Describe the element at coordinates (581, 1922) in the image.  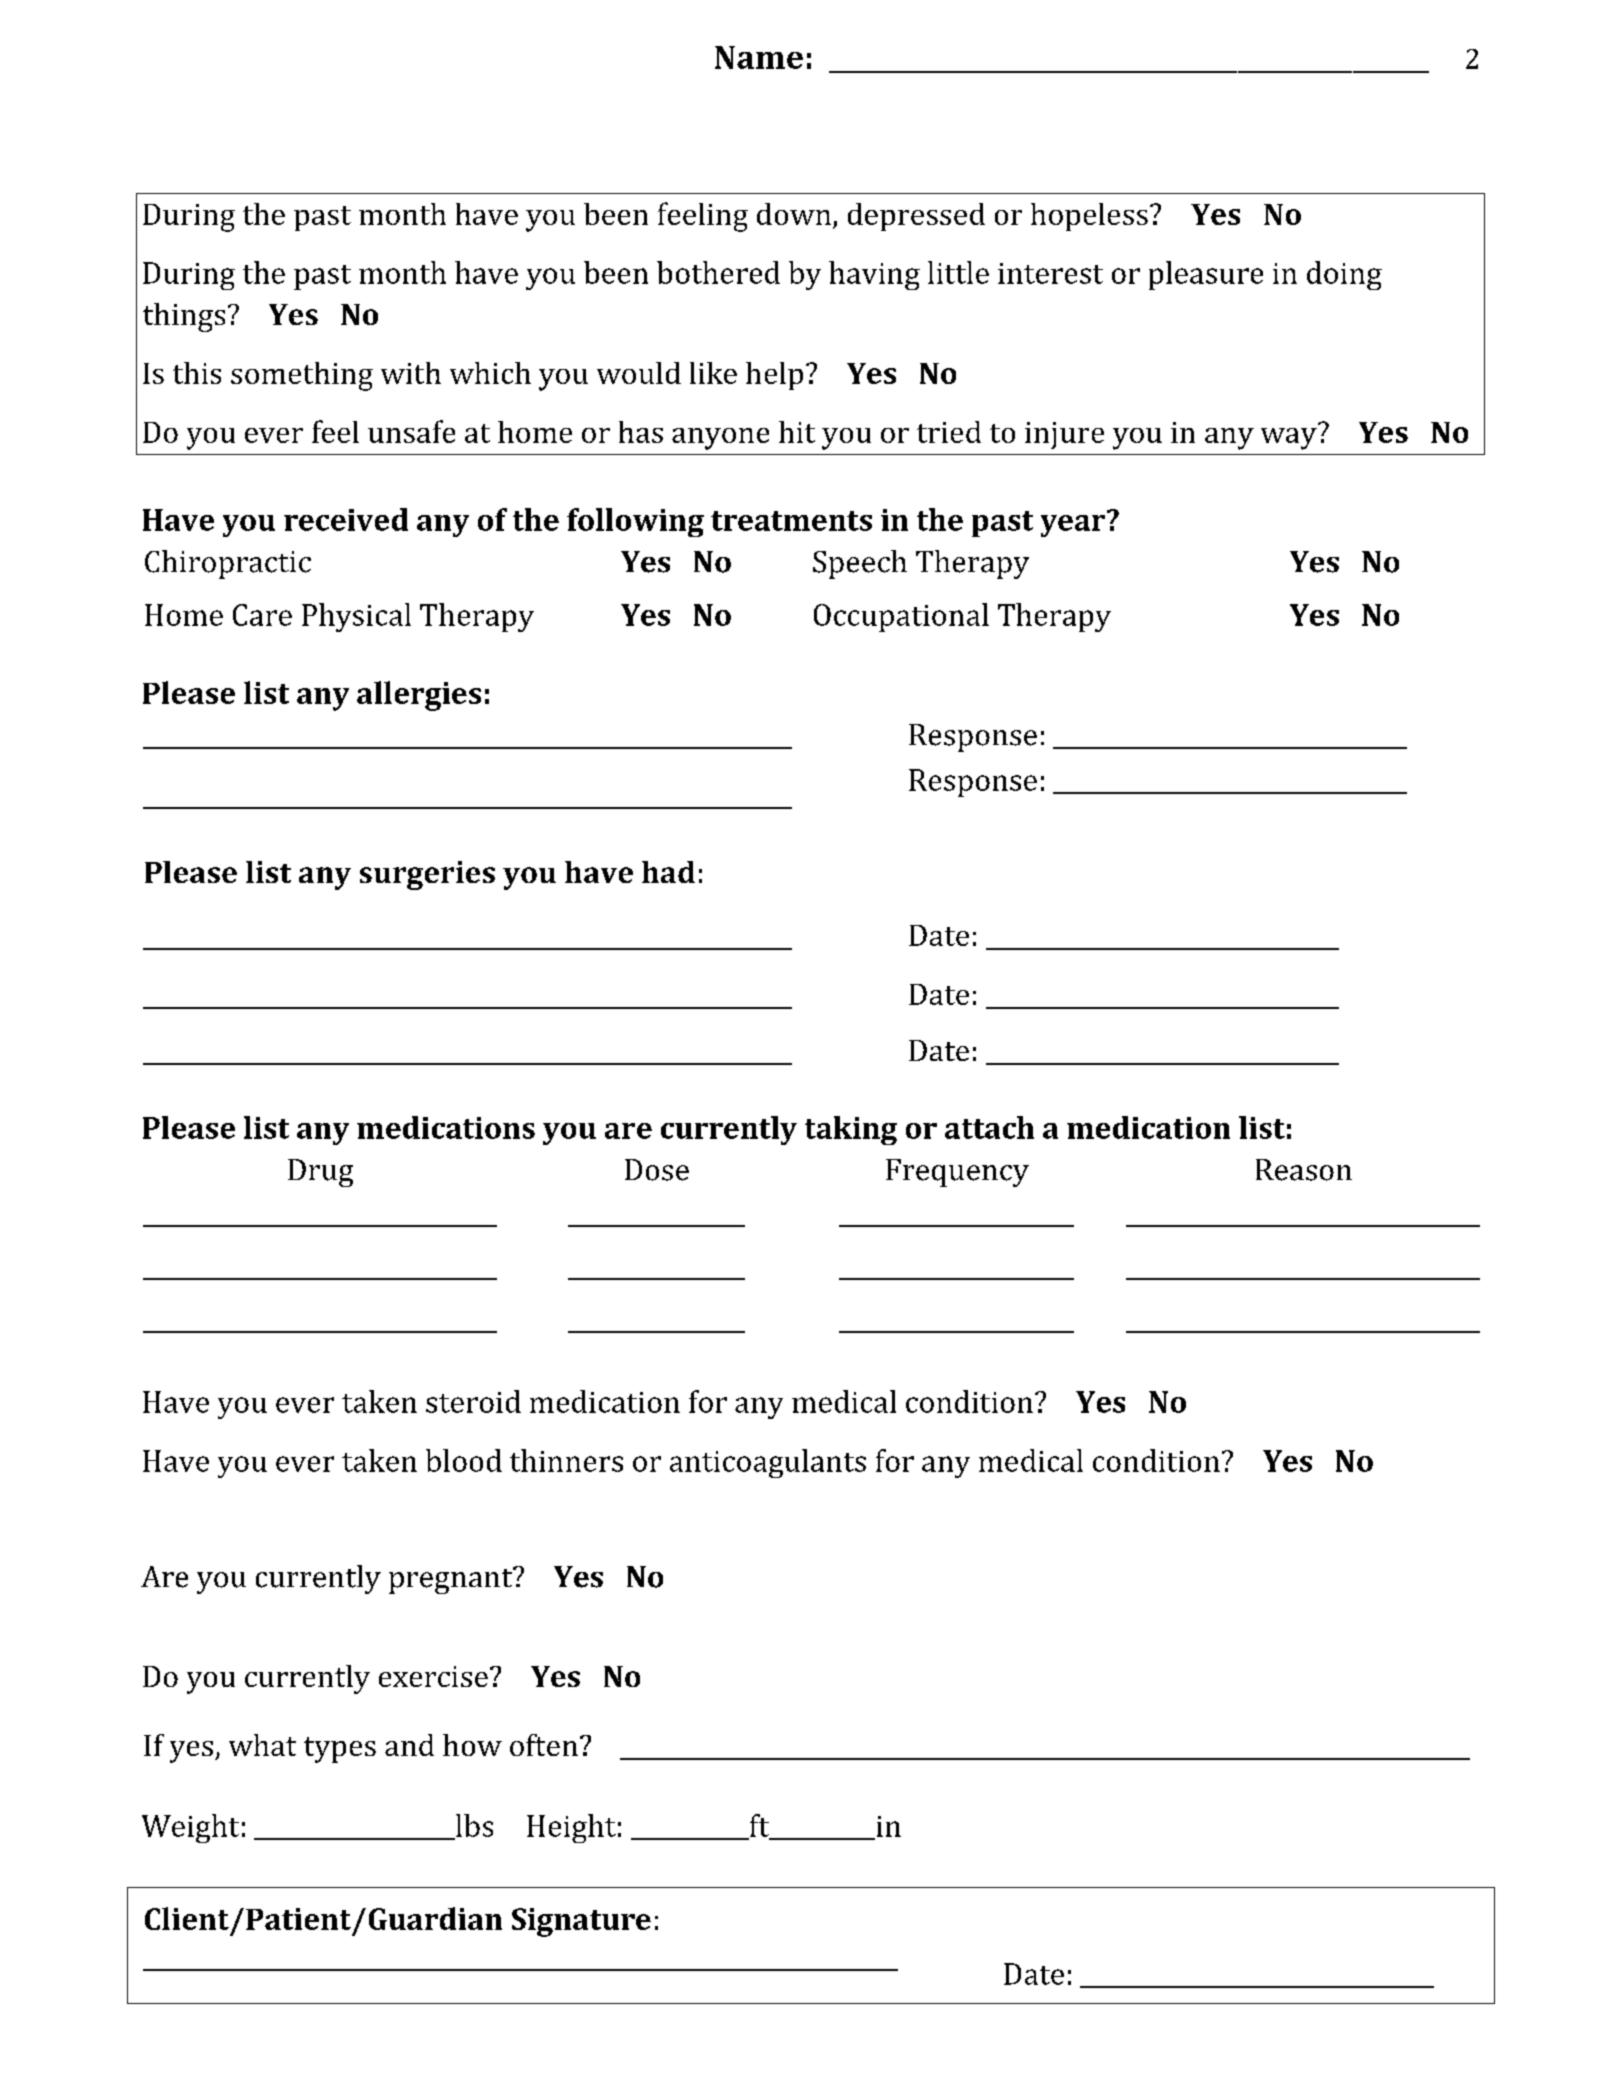
I see `Signature` at that location.
